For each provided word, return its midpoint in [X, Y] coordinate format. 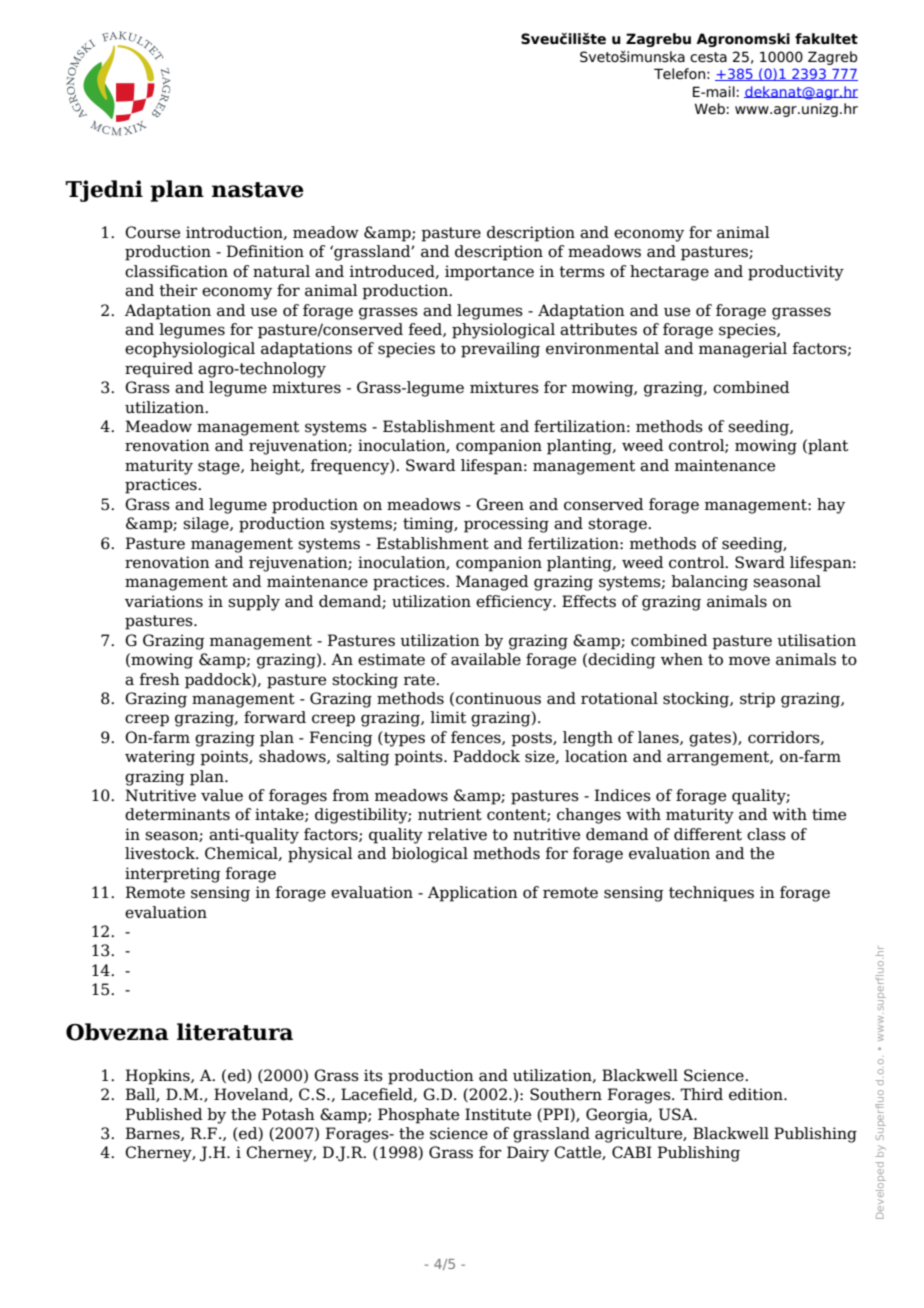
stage [220, 467]
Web [710, 109]
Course [152, 232]
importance [489, 273]
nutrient [450, 814]
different [708, 834]
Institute [498, 1114]
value [222, 795]
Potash [288, 1114]
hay [831, 506]
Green [500, 504]
